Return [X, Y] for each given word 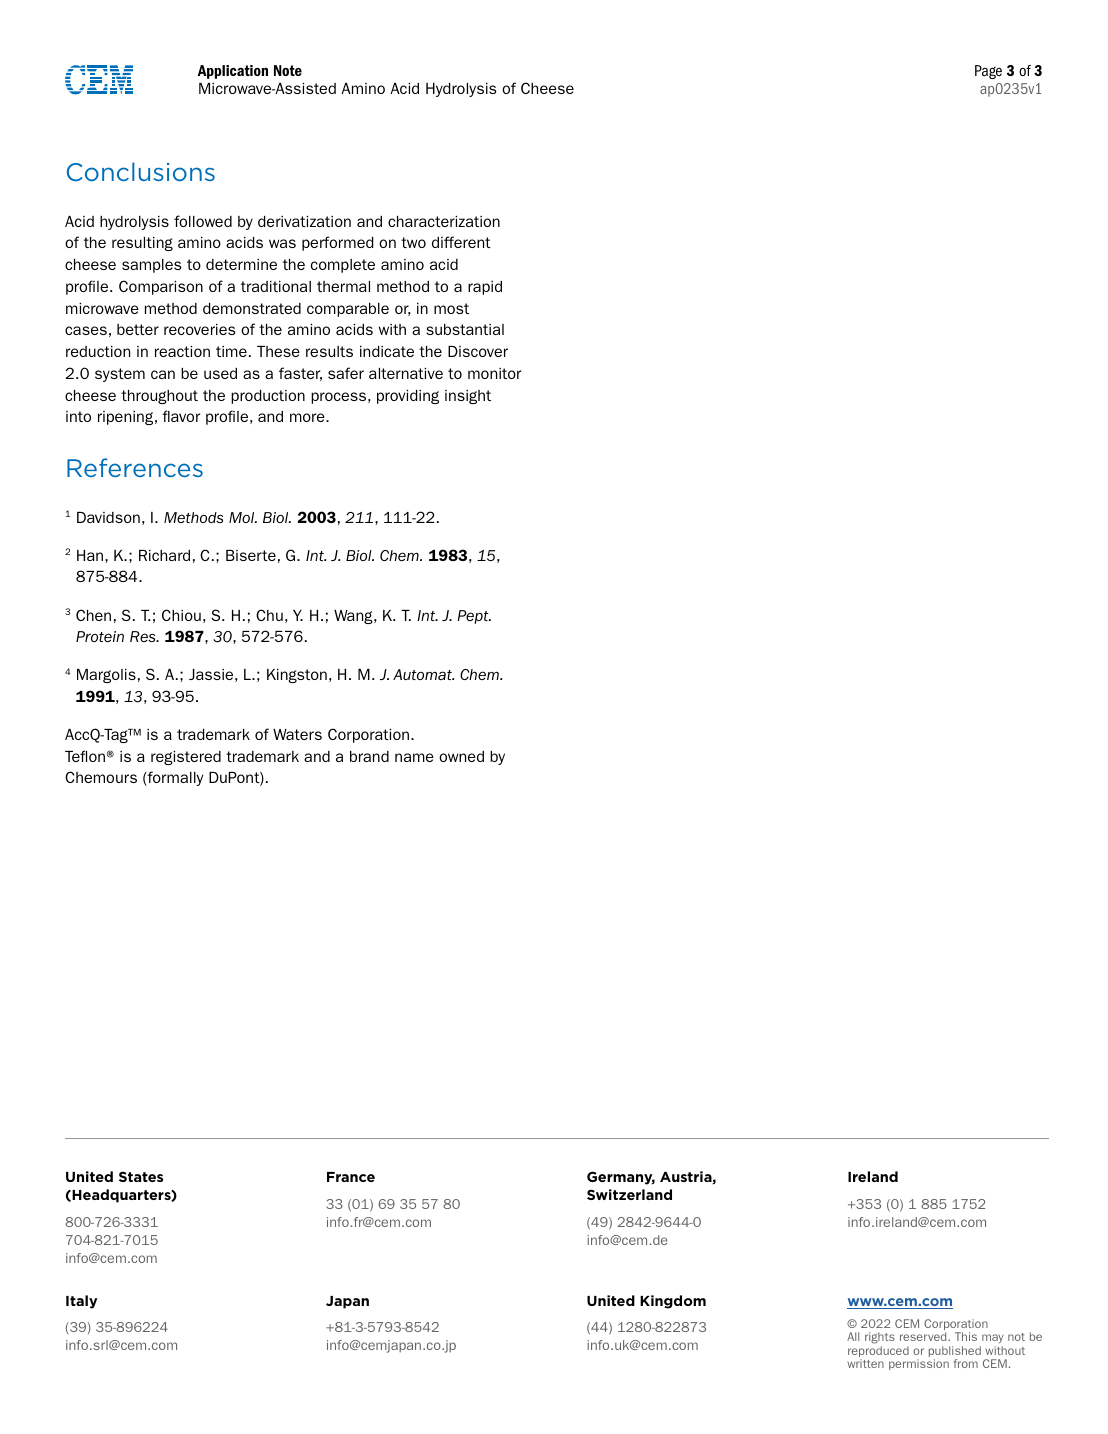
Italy [81, 1302]
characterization [444, 221]
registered [186, 758]
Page [988, 72]
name [414, 757]
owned [461, 756]
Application [233, 72]
